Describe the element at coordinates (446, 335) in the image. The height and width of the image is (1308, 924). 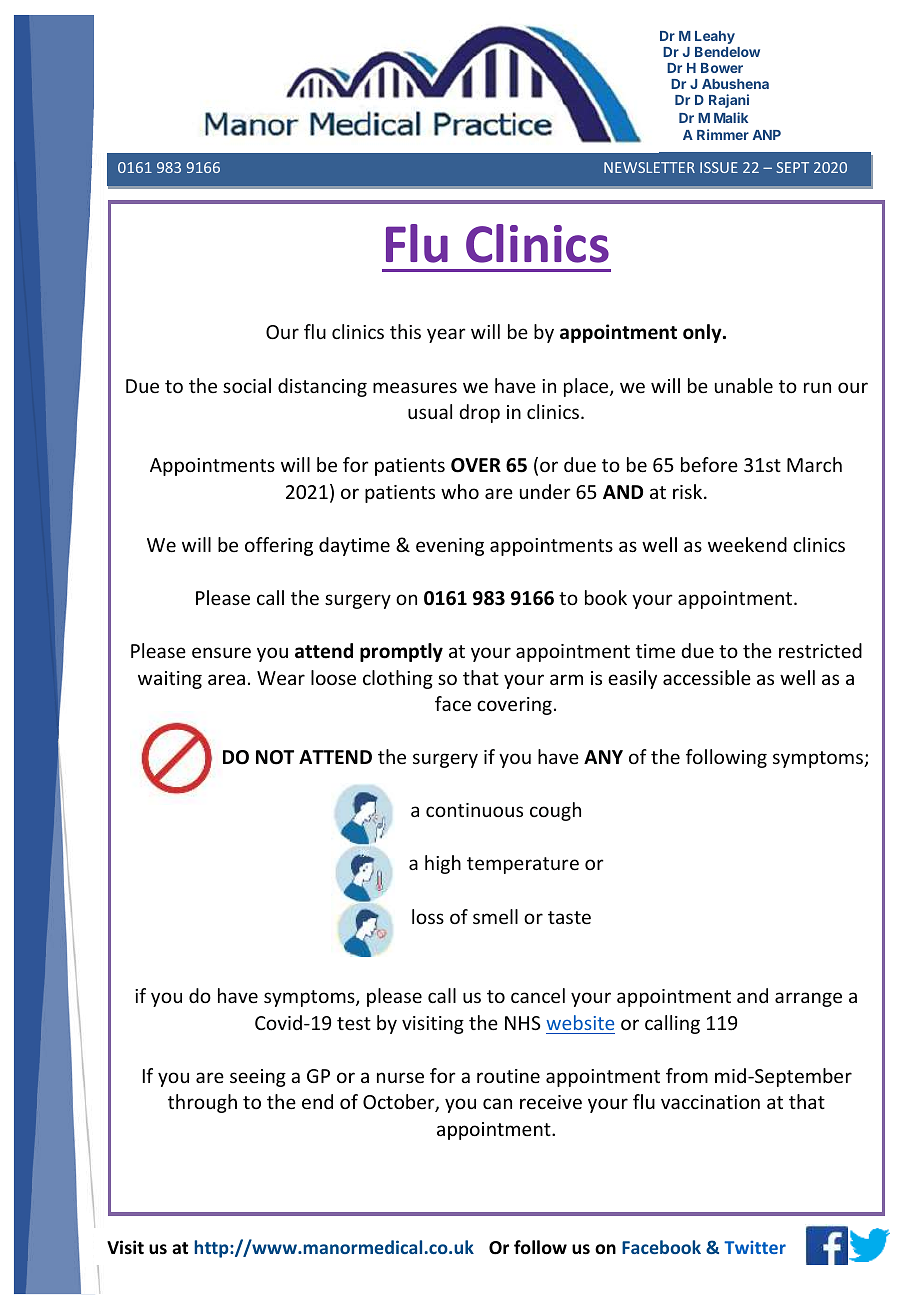
I see `year` at that location.
